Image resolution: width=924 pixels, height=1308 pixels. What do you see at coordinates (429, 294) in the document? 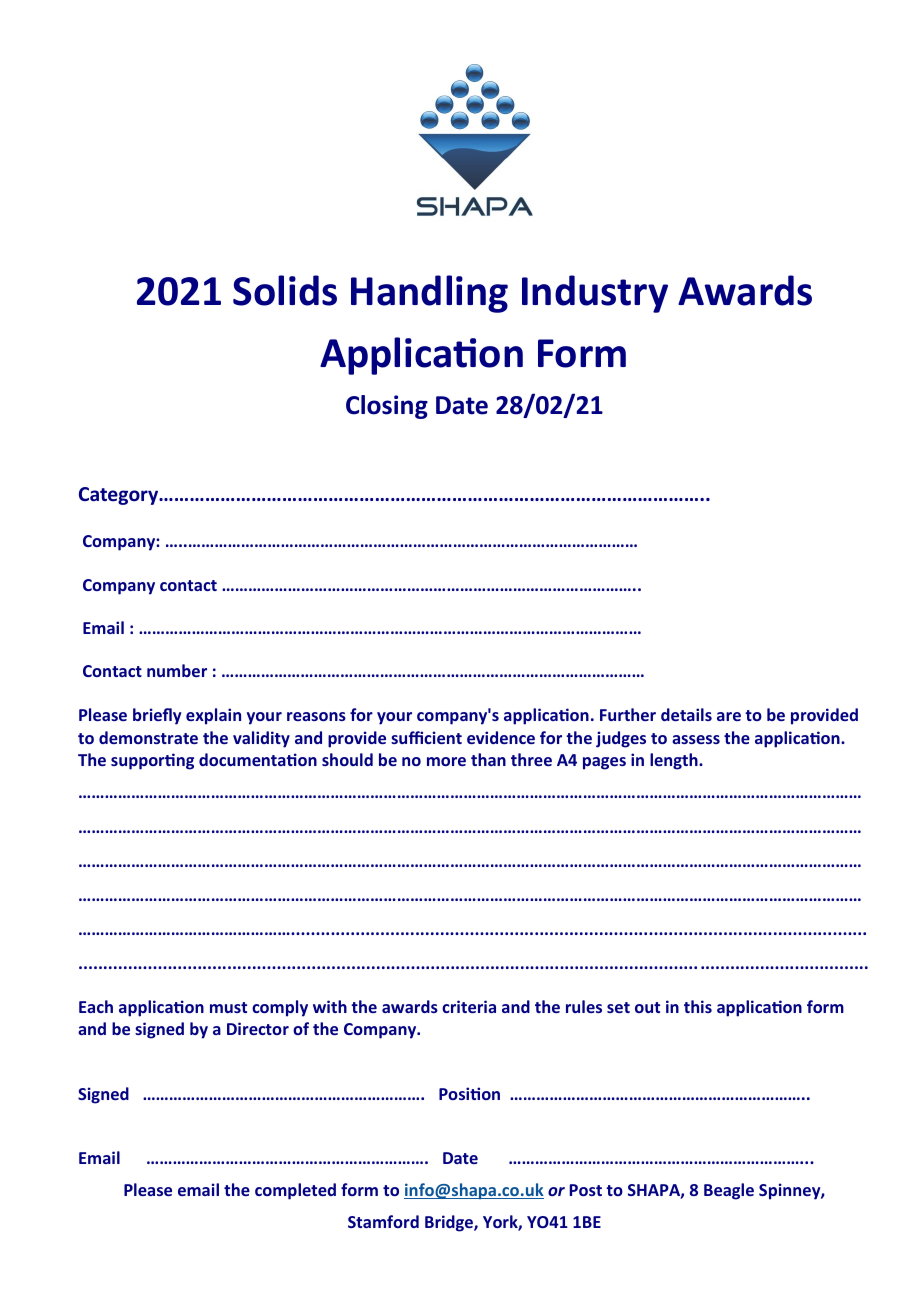
I see `Handling` at bounding box center [429, 294].
